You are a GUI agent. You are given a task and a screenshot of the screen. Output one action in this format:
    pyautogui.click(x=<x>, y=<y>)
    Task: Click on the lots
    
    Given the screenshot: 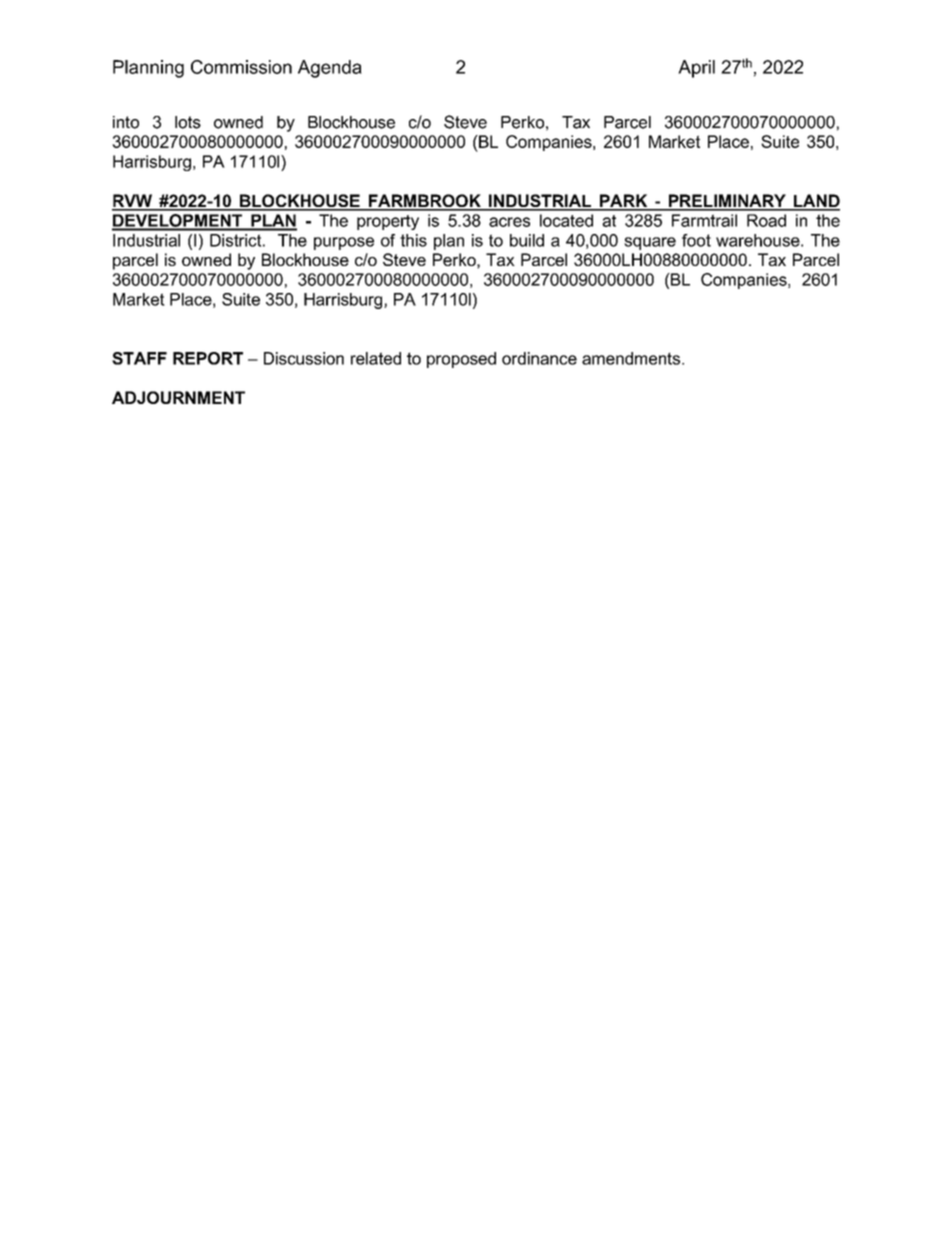 What is the action you would take?
    pyautogui.click(x=188, y=122)
